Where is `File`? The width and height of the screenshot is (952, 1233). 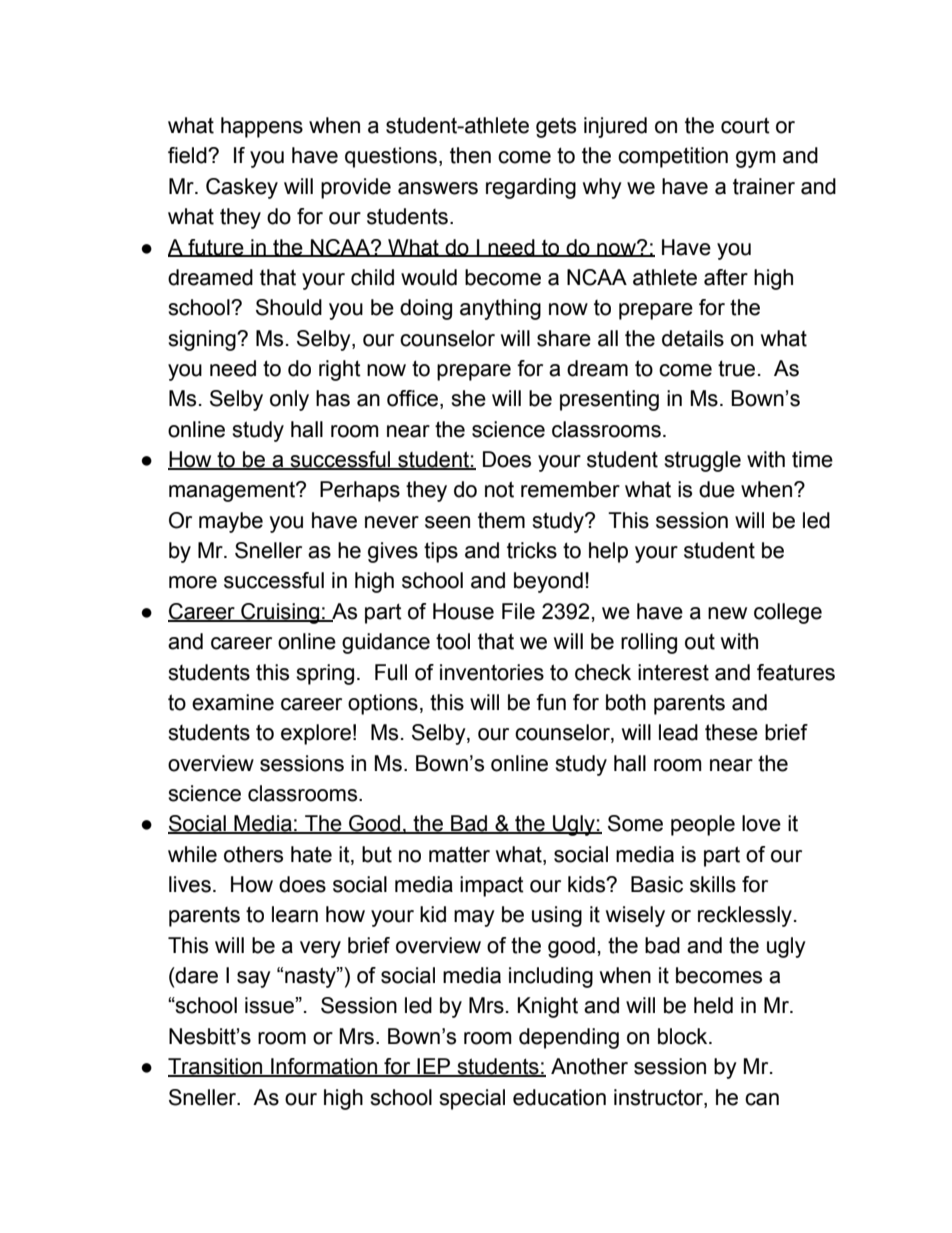
File is located at coordinates (518, 611).
